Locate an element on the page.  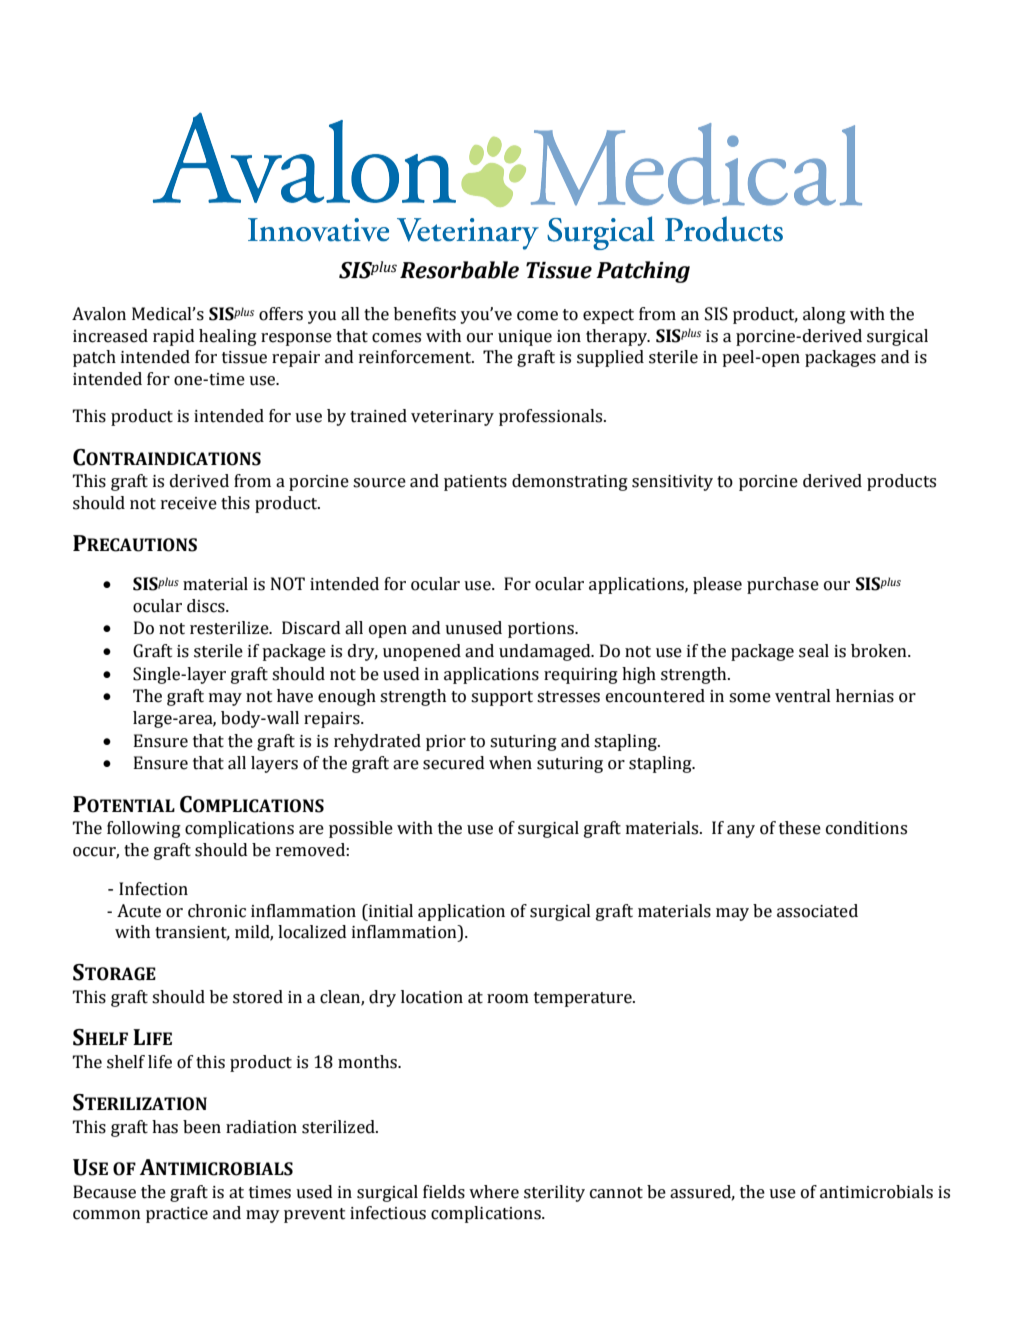
seal is located at coordinates (814, 651).
